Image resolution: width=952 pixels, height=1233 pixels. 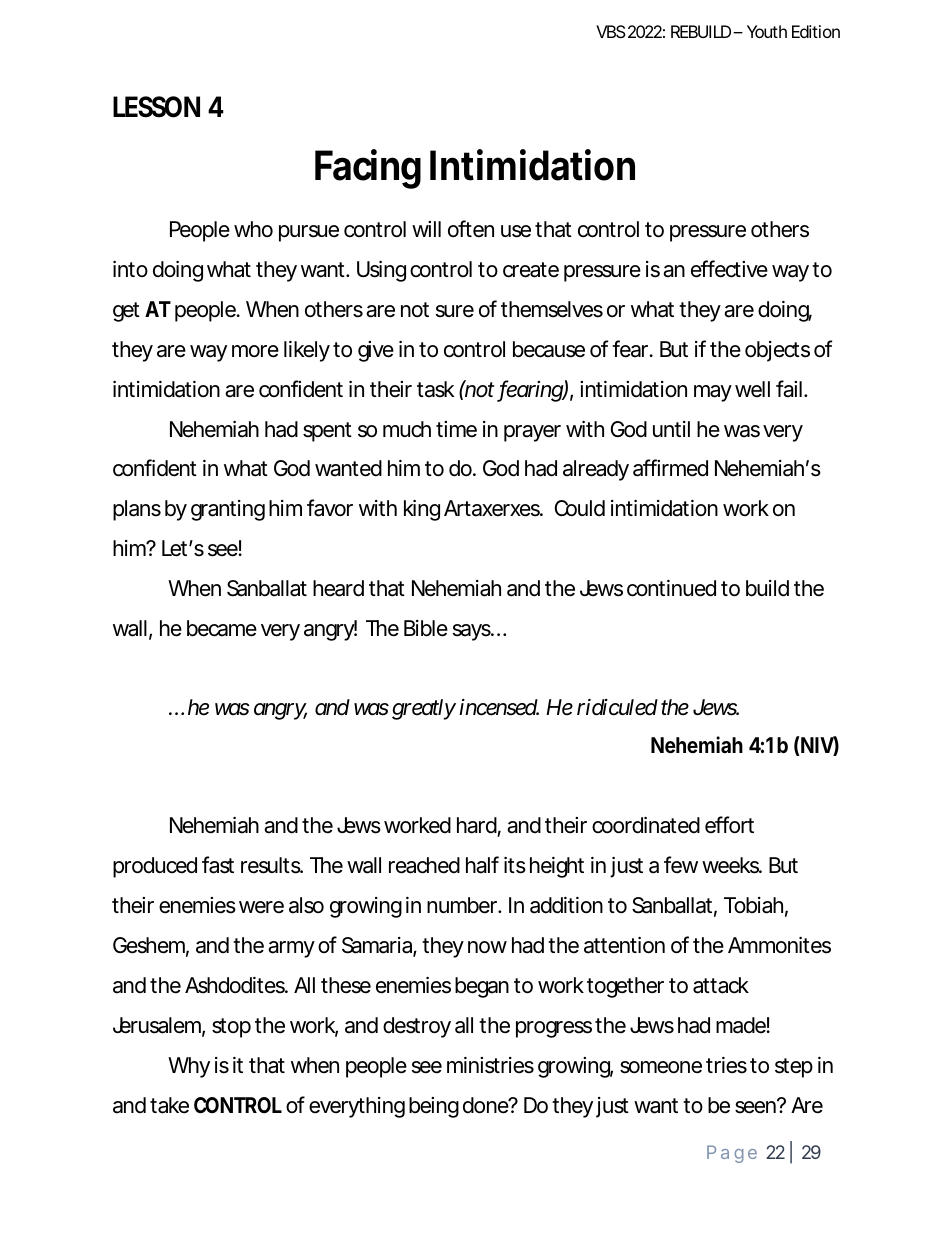 What do you see at coordinates (729, 825) in the screenshot?
I see `effort` at bounding box center [729, 825].
